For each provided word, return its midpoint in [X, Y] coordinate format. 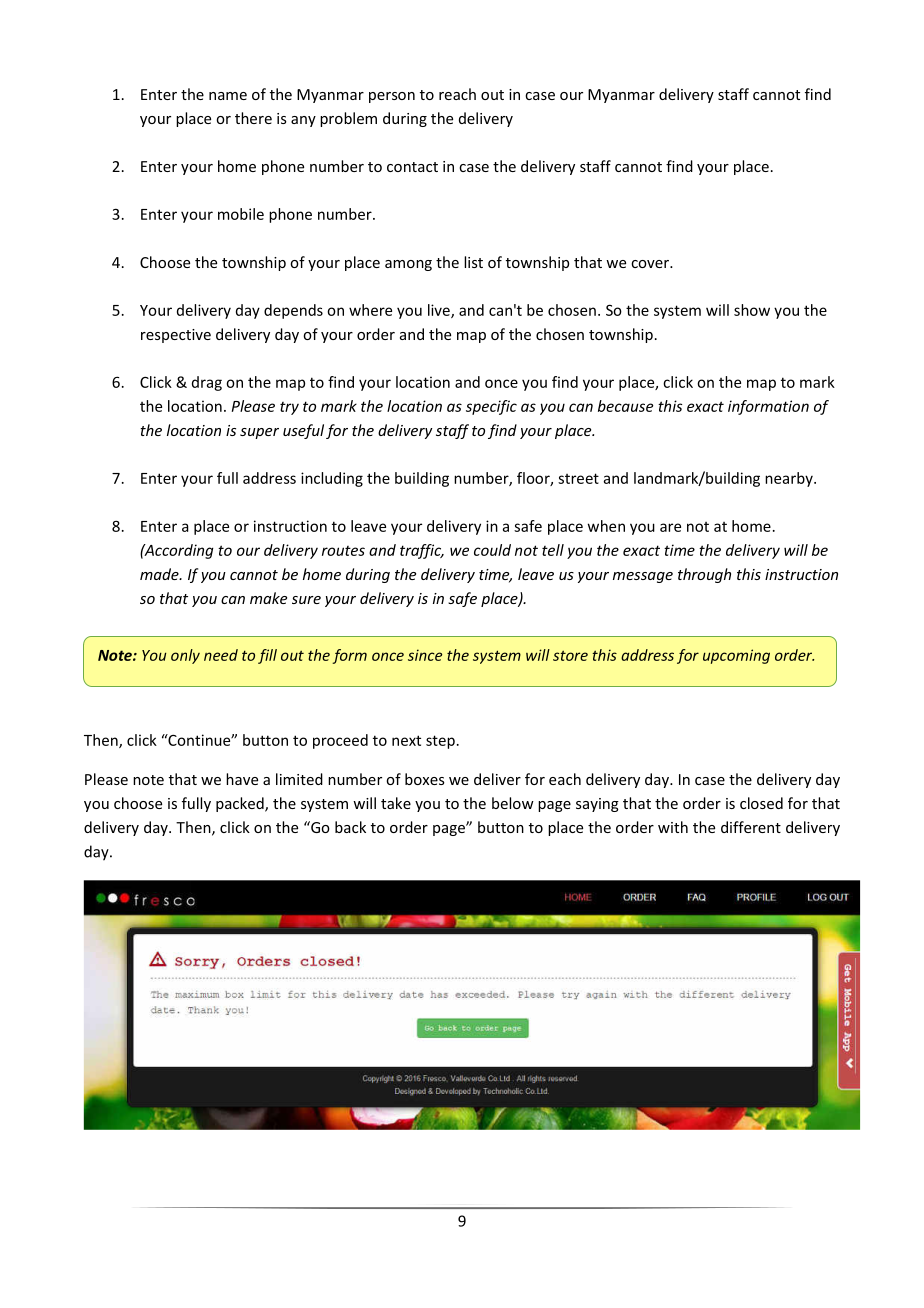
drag [207, 383]
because [625, 406]
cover [651, 264]
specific [491, 407]
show [752, 310]
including [332, 479]
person [392, 97]
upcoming [736, 656]
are [670, 527]
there [253, 118]
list [473, 262]
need [221, 655]
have [242, 779]
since [425, 655]
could [492, 550]
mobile [241, 214]
